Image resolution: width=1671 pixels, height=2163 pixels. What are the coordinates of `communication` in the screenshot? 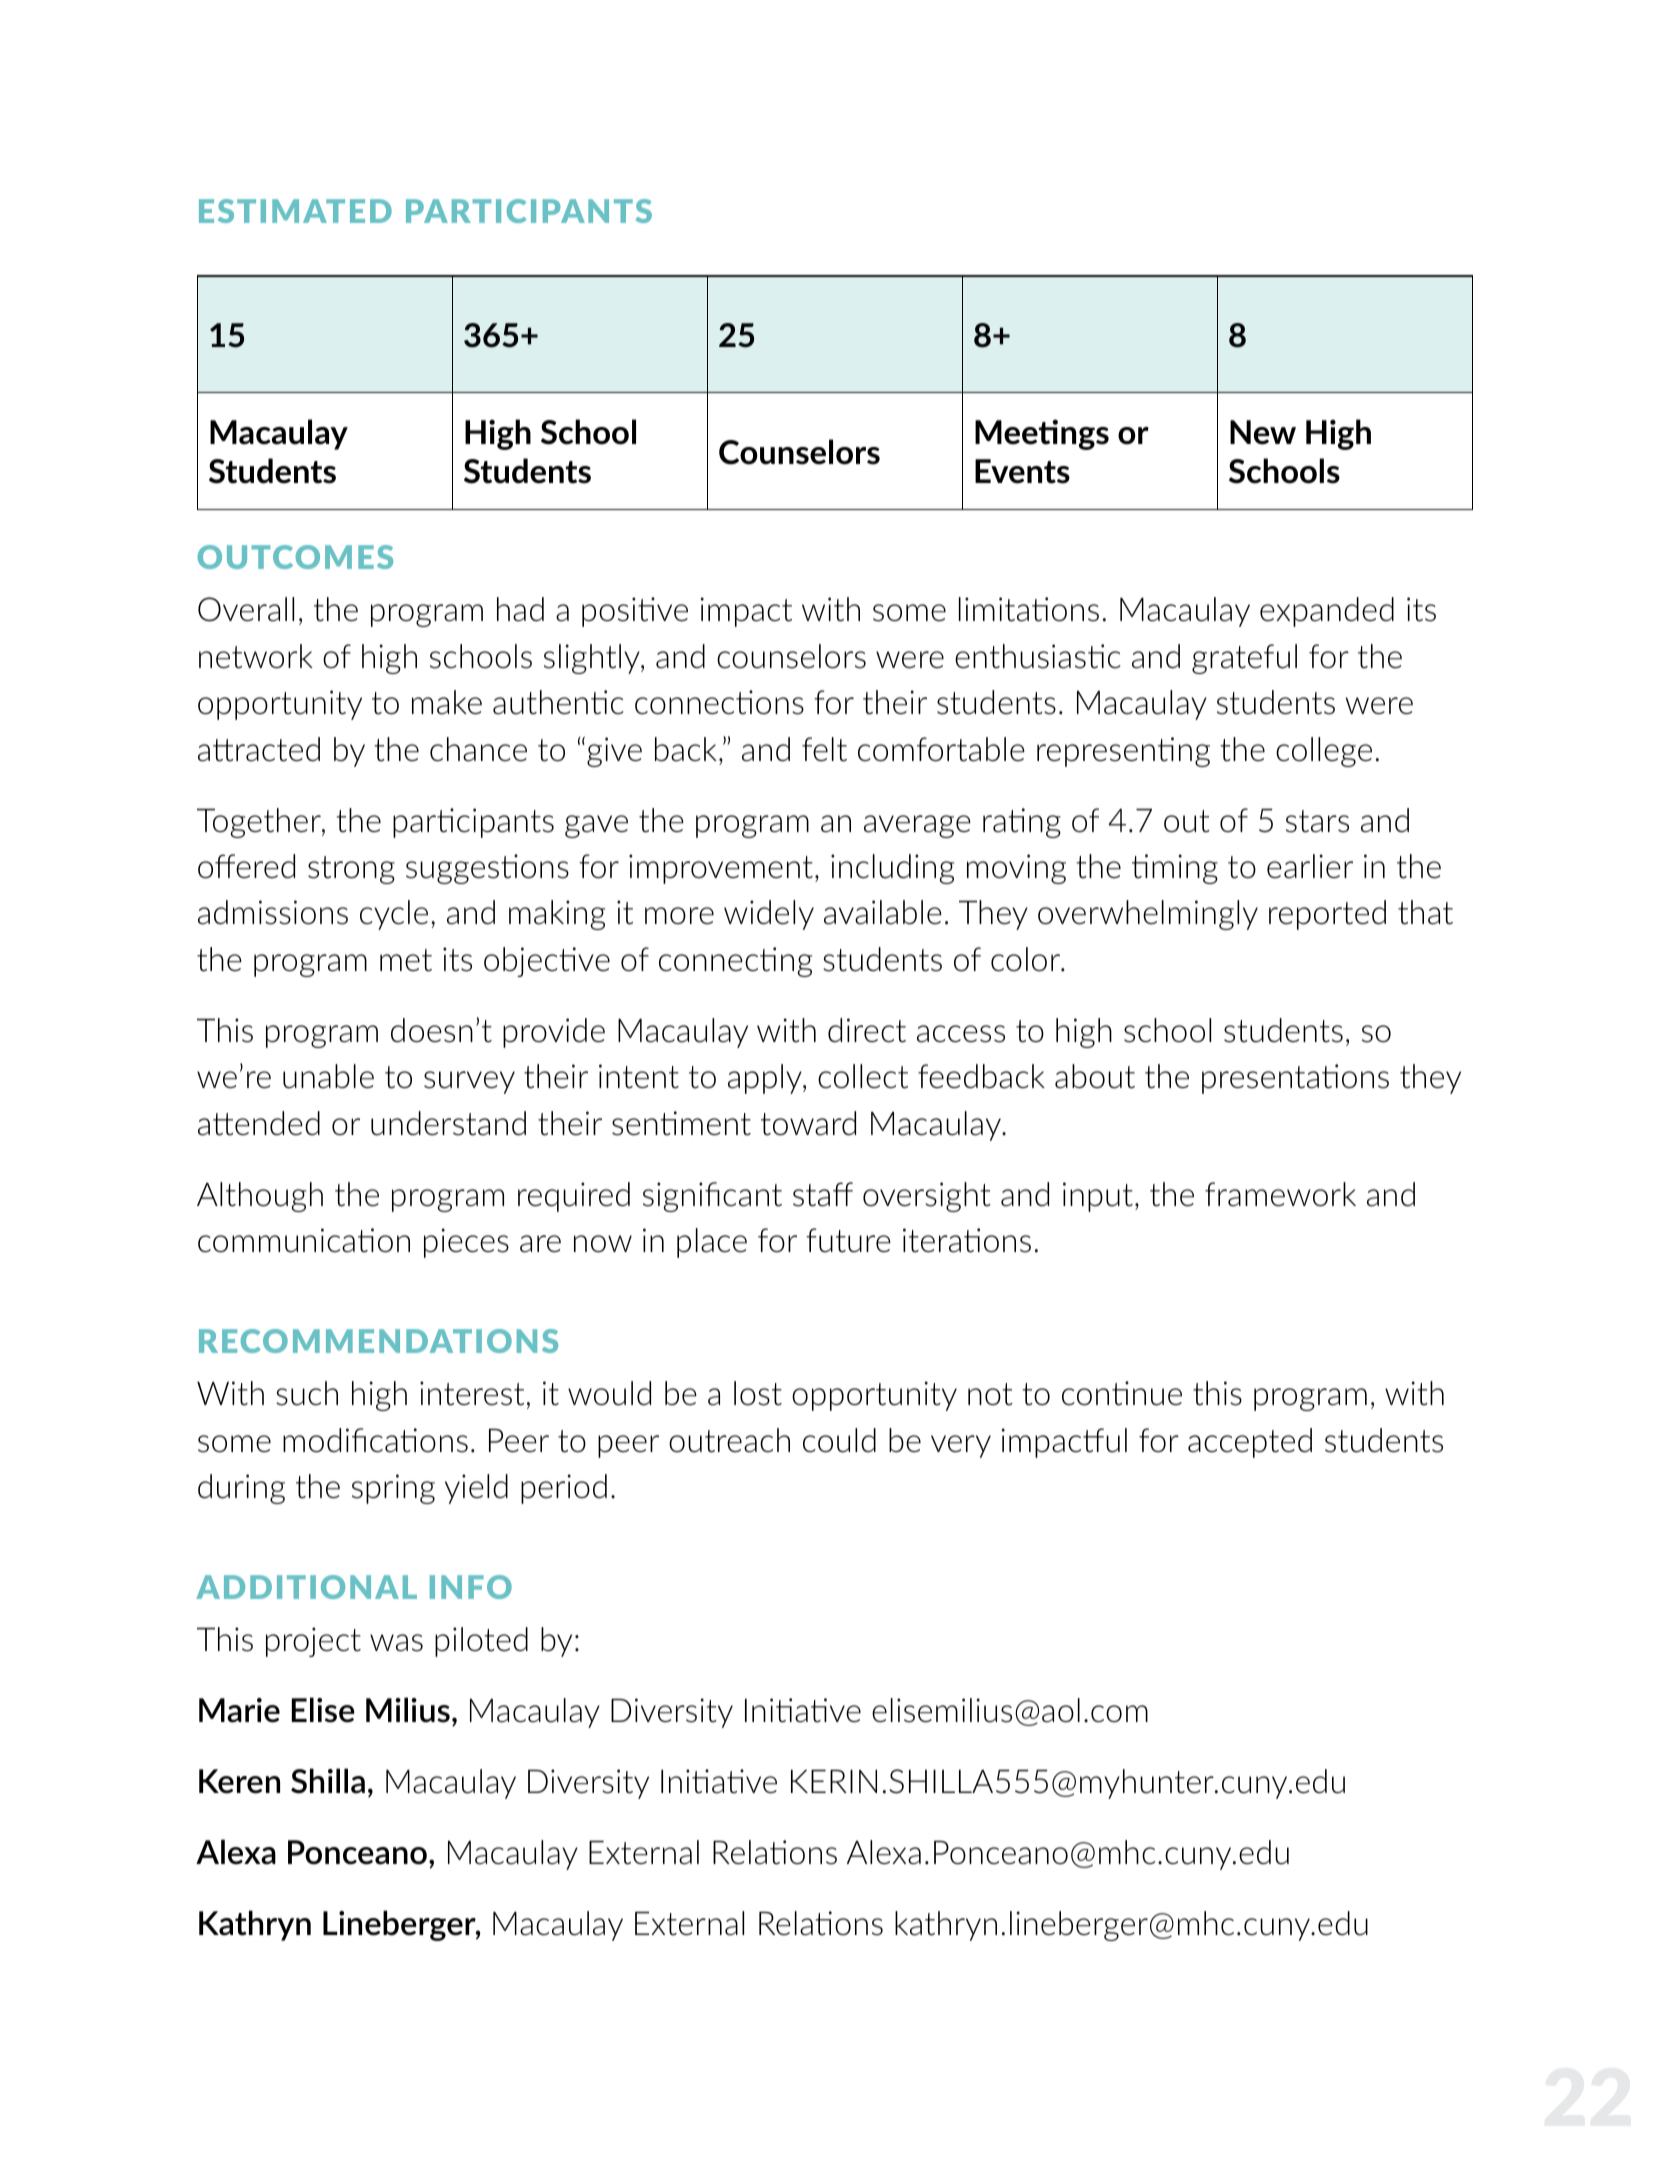 It's located at (304, 1240).
